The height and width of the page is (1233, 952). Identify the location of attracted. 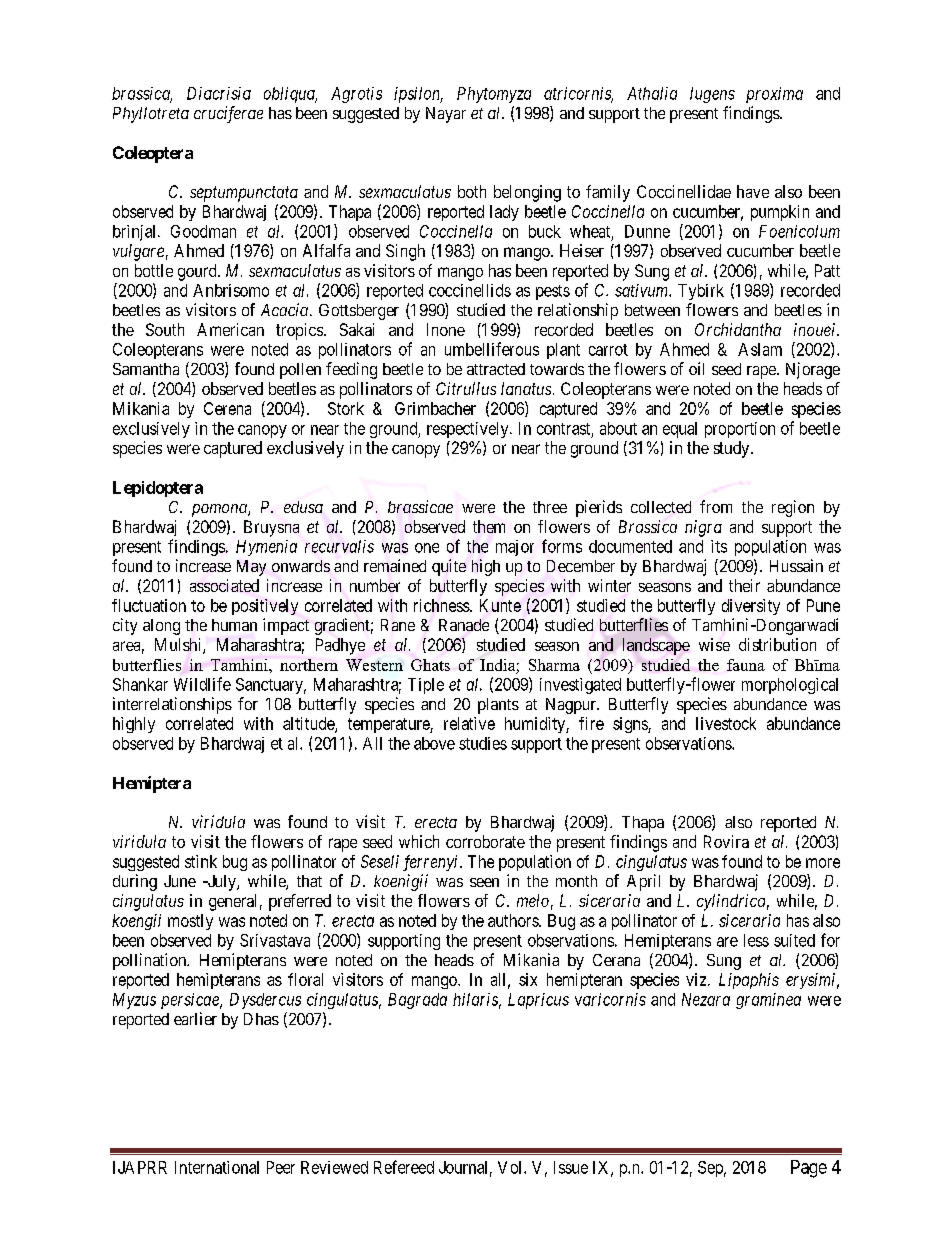
(496, 369).
